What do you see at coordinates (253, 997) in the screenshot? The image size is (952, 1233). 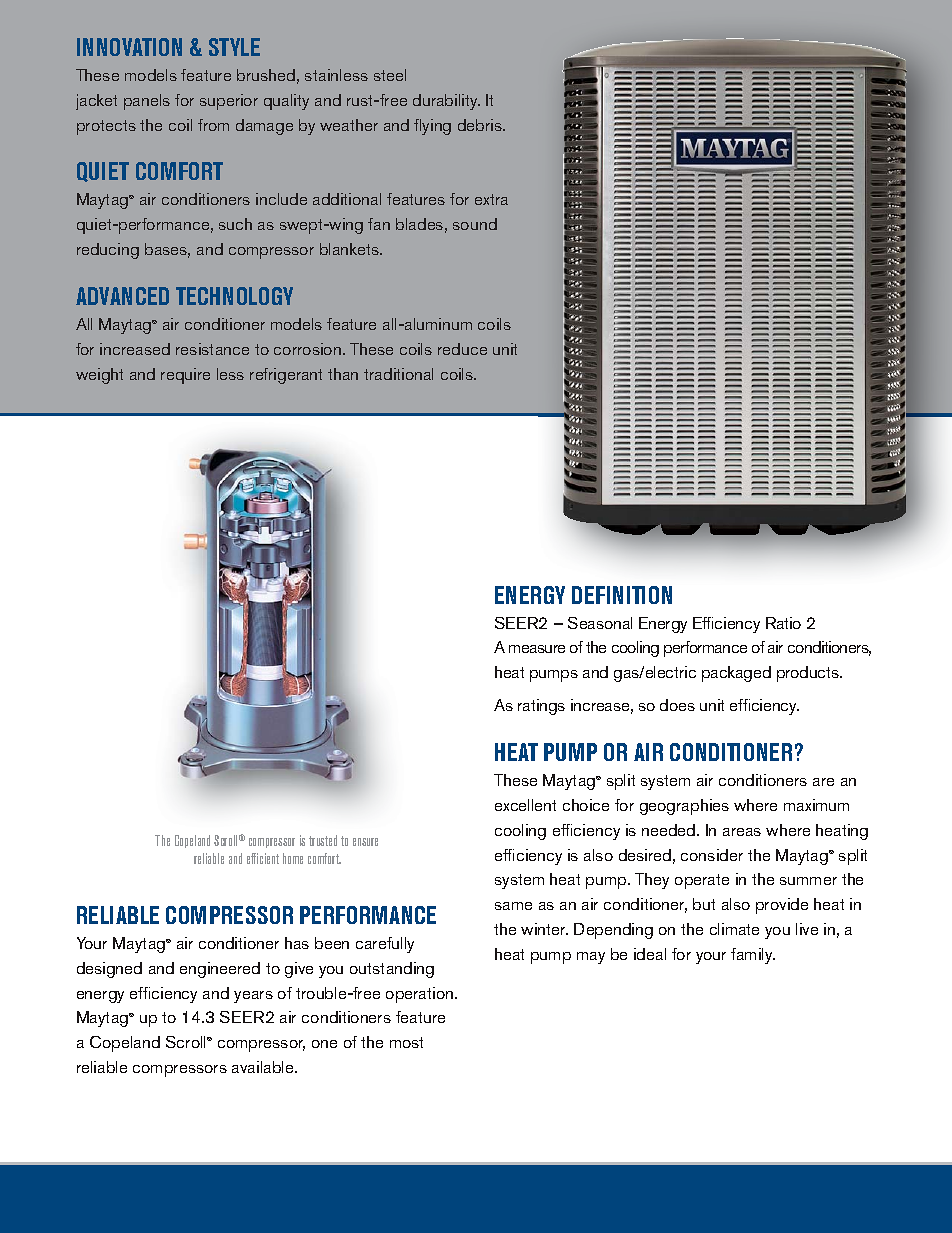 I see `years` at bounding box center [253, 997].
